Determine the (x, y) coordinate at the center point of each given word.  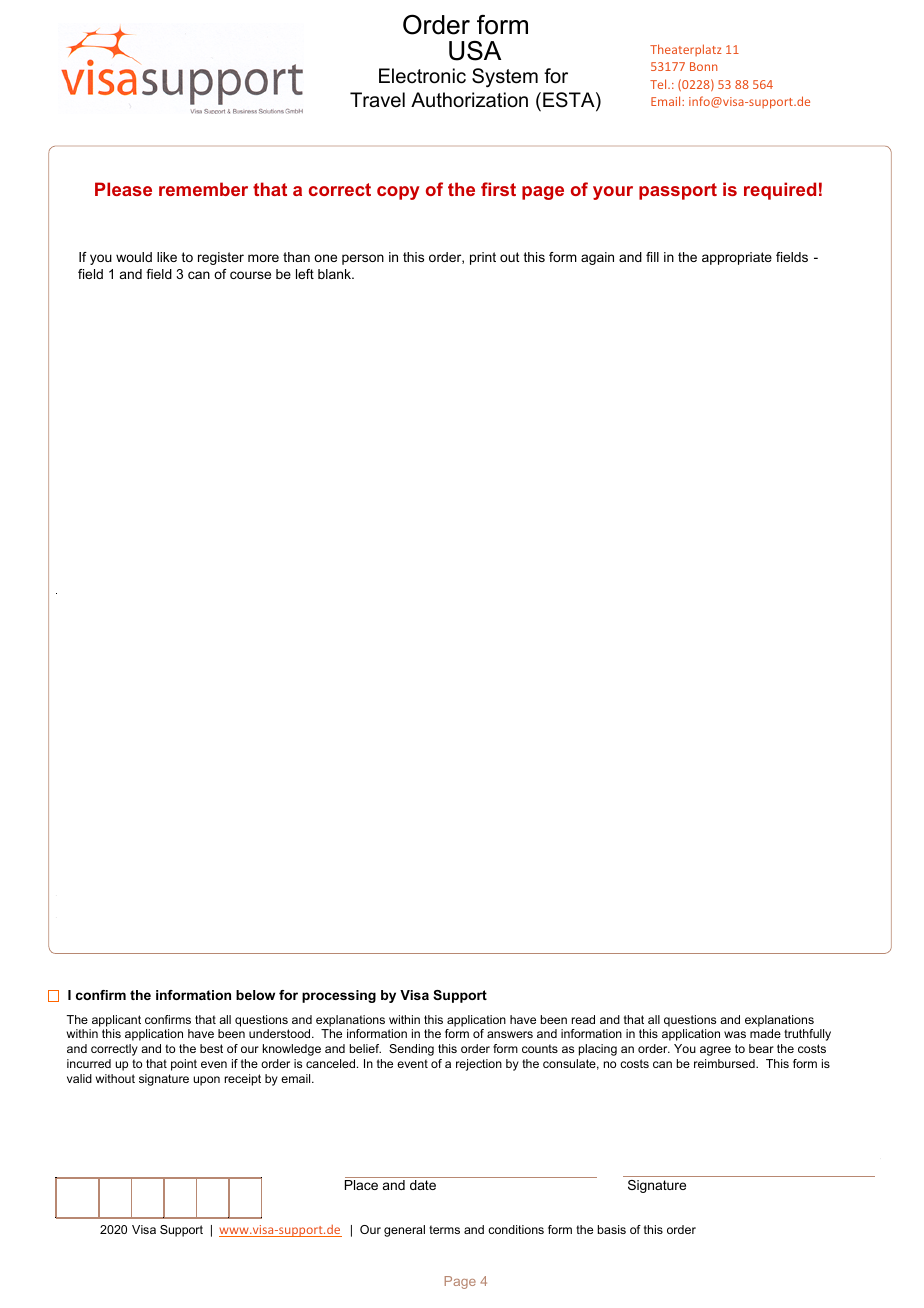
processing (339, 996)
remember (203, 189)
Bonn (703, 66)
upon (206, 1081)
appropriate (737, 258)
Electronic (422, 76)
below (255, 995)
